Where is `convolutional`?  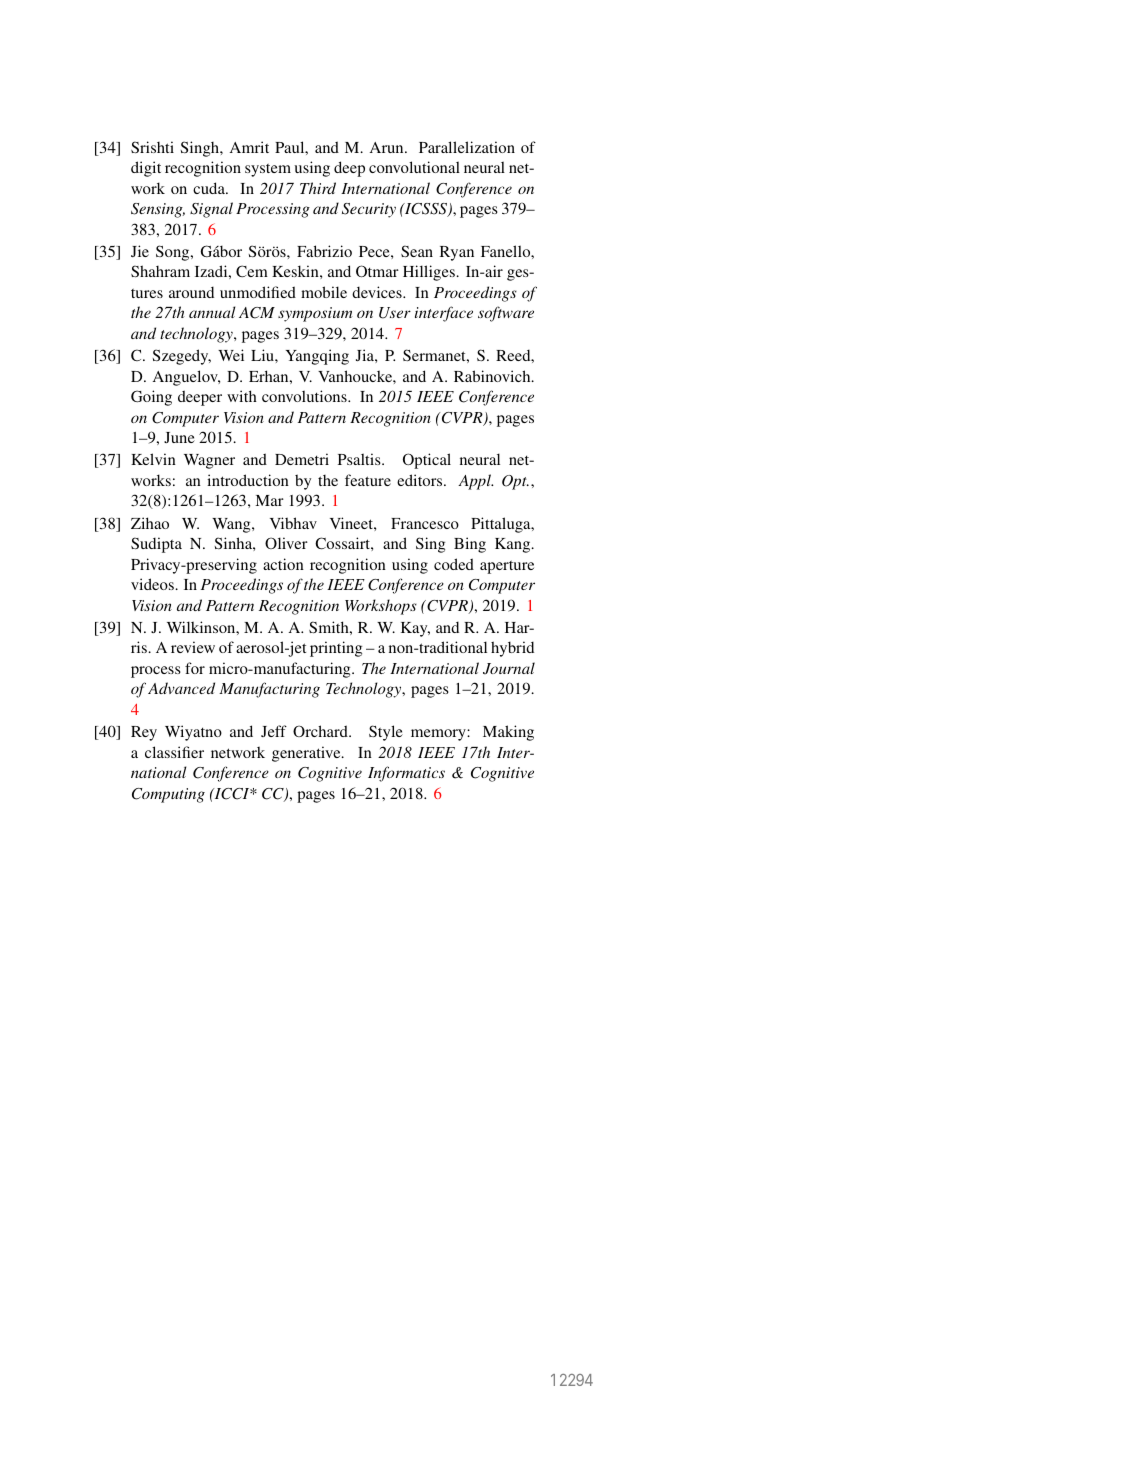 convolutional is located at coordinates (414, 167).
